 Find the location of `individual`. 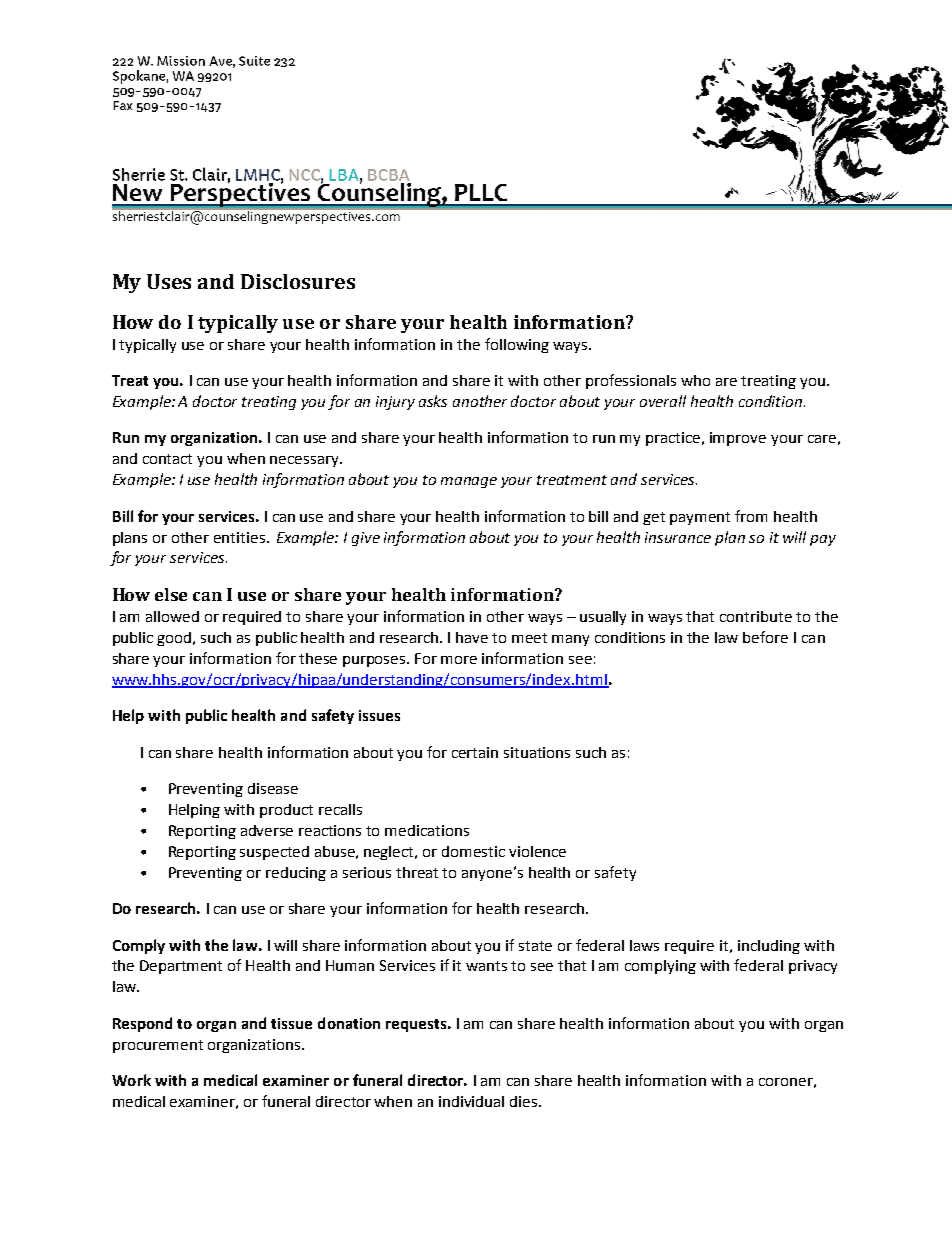

individual is located at coordinates (471, 1101).
